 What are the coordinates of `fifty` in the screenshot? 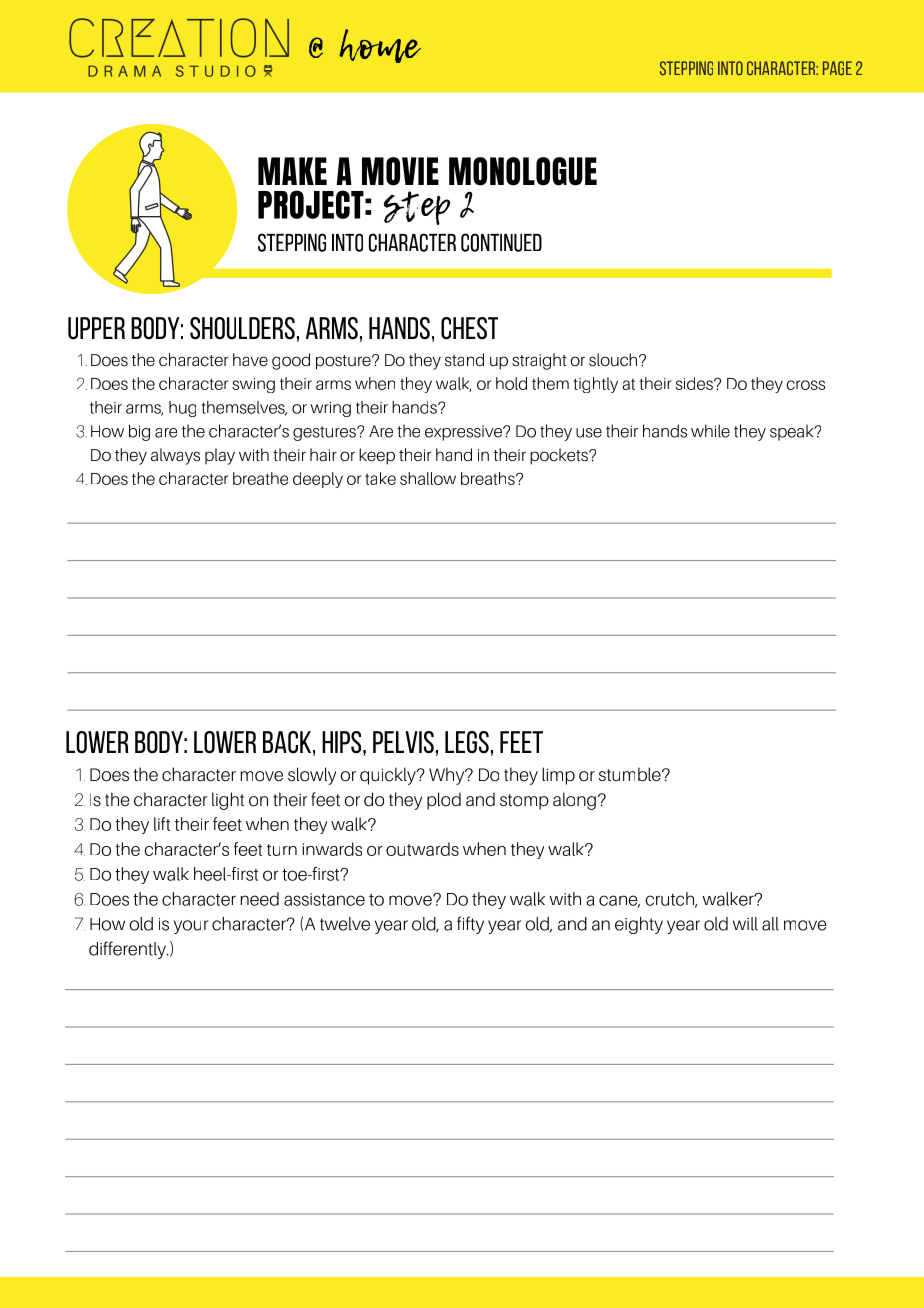 It's located at (470, 925).
